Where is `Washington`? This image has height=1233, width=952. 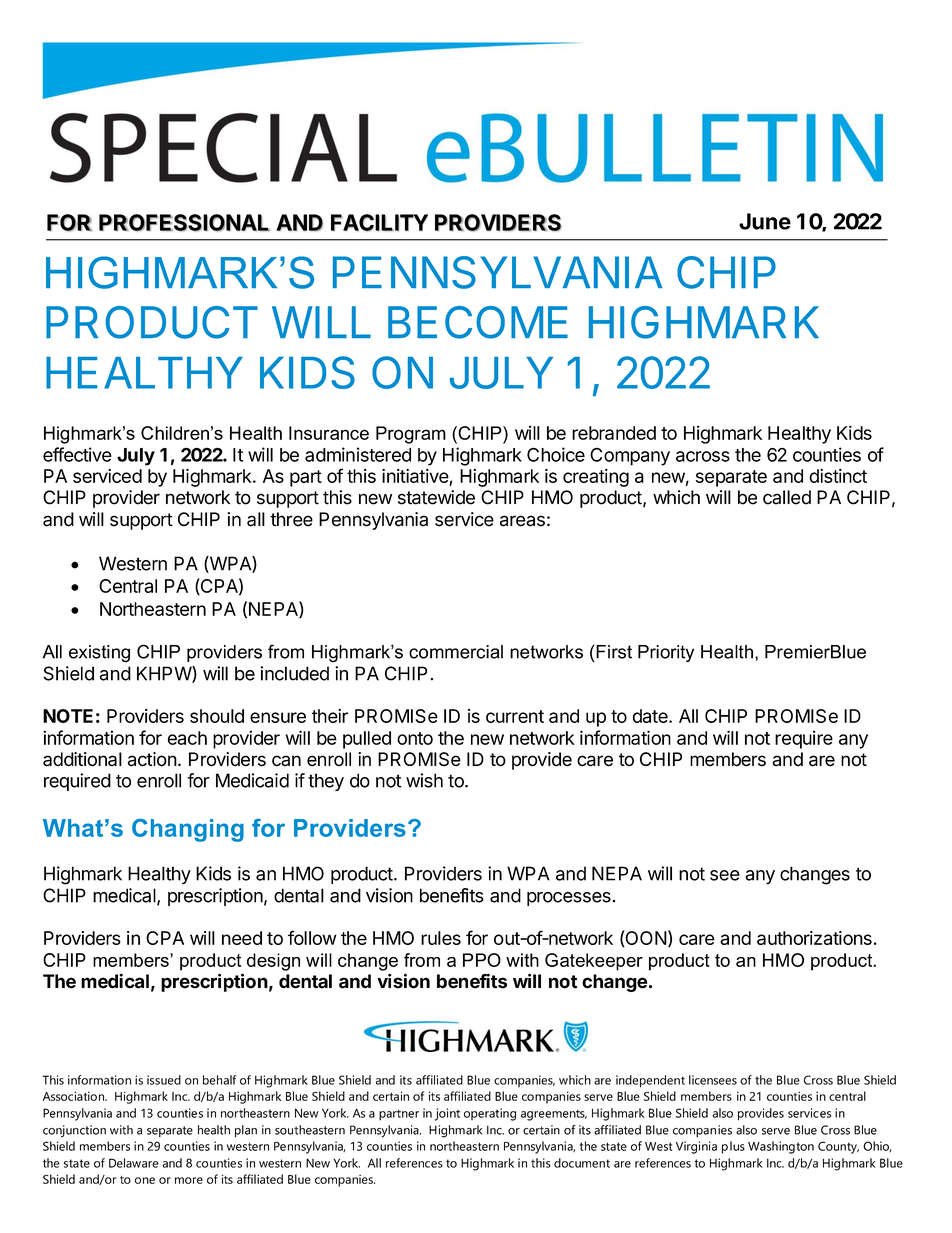
Washington is located at coordinates (781, 1147).
